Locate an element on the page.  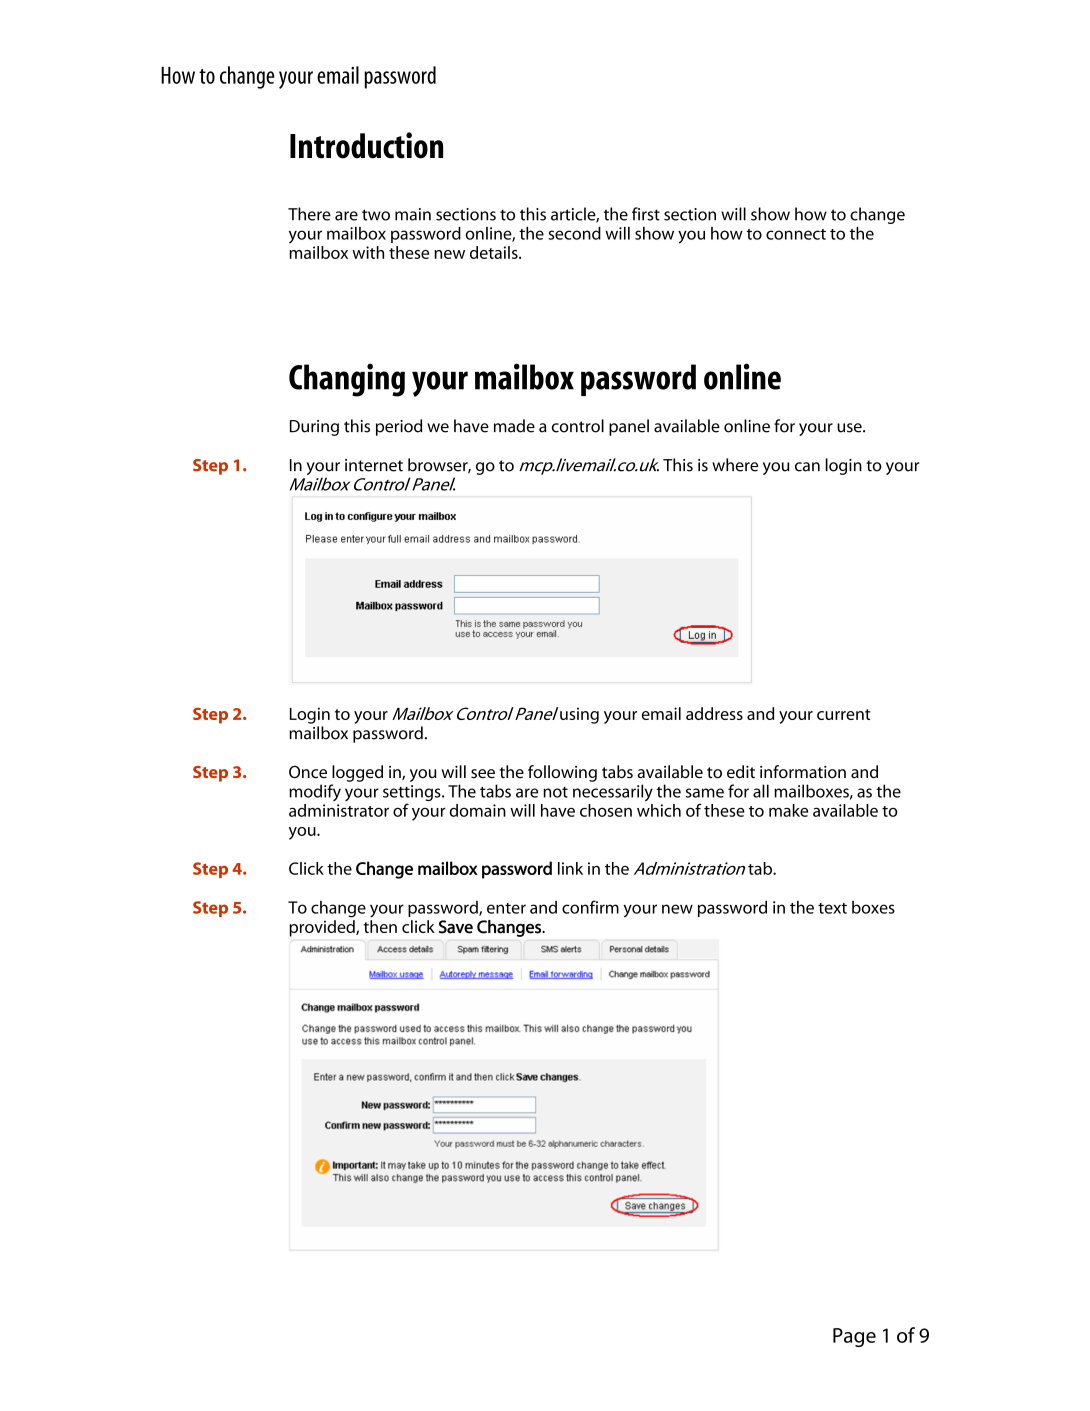
logged is located at coordinates (357, 773).
